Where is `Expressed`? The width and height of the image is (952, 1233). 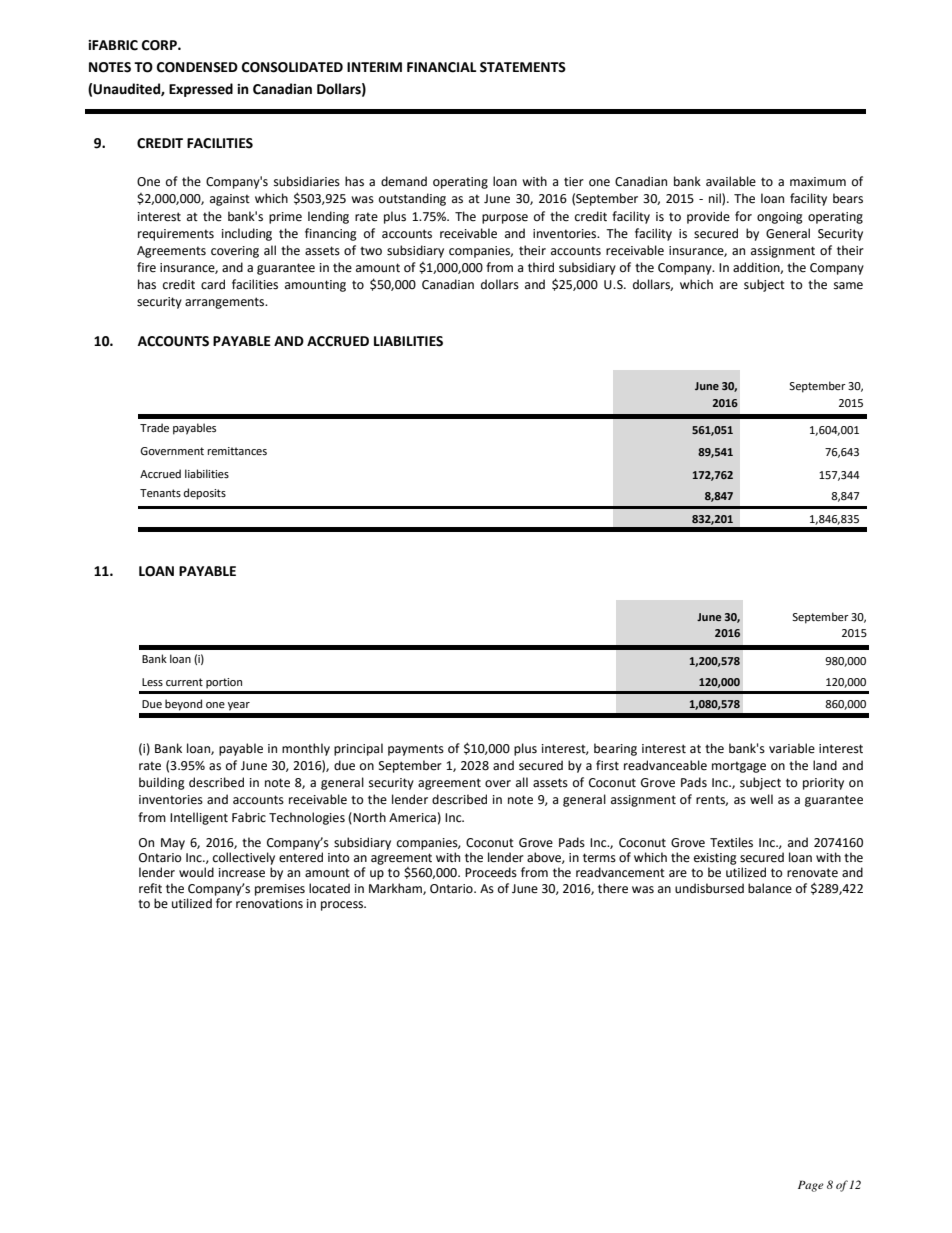
Expressed is located at coordinates (201, 90).
